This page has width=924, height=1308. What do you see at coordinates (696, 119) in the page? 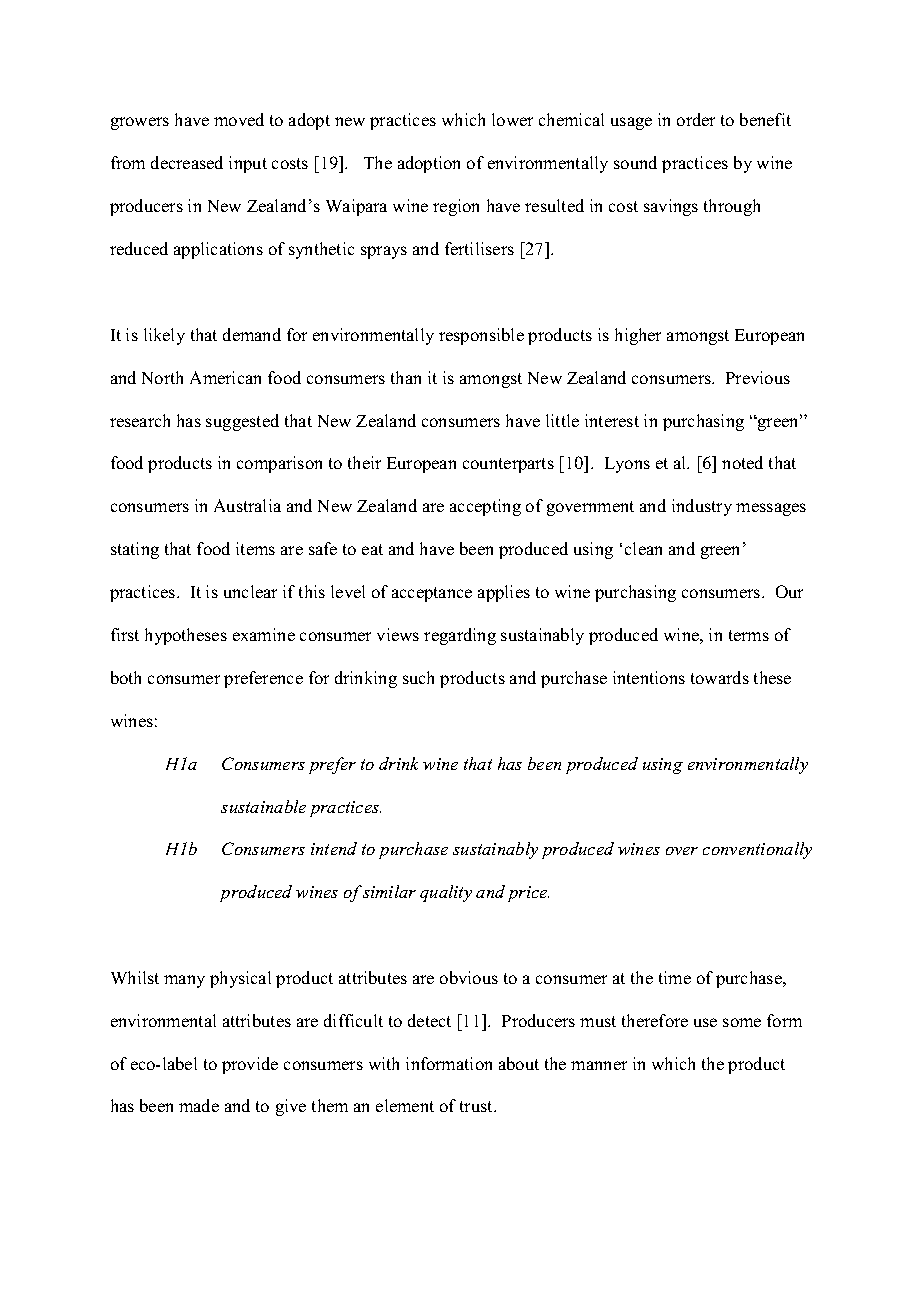
I see `order` at bounding box center [696, 119].
